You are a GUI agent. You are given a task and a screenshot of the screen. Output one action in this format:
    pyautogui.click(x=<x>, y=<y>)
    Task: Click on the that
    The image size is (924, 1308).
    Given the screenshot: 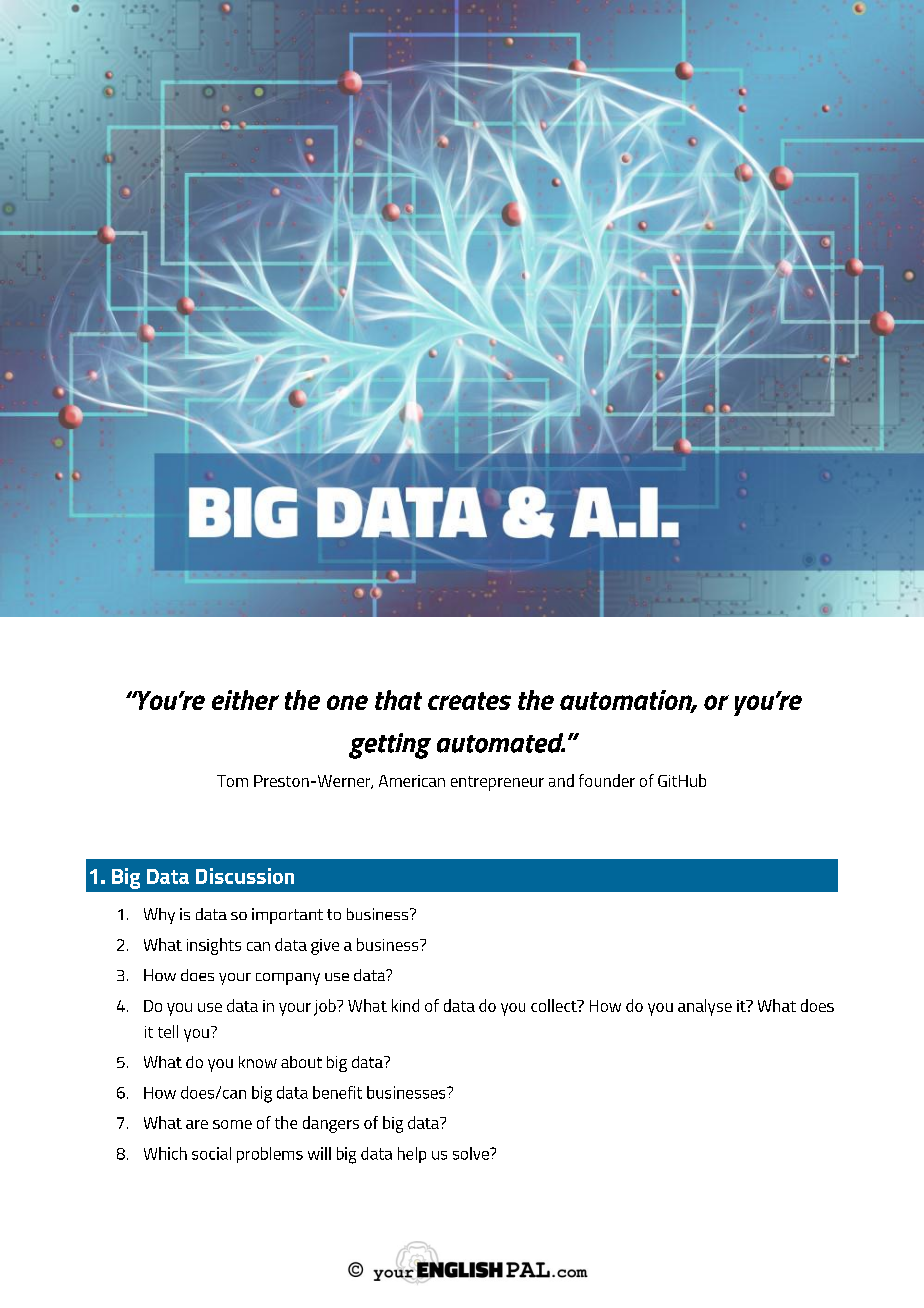 What is the action you would take?
    pyautogui.click(x=398, y=700)
